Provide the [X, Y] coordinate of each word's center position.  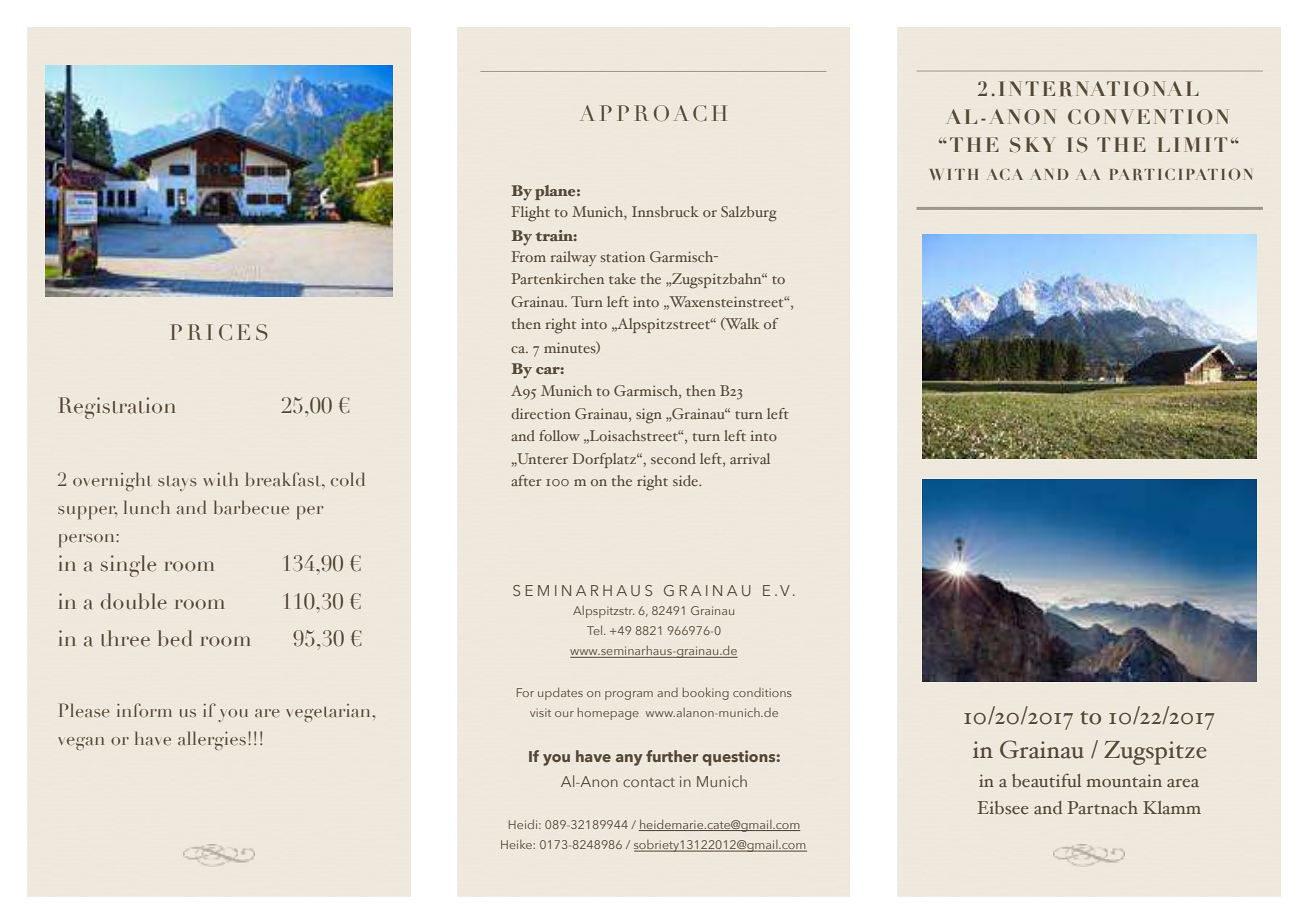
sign [649, 416]
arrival [750, 458]
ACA [1005, 174]
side [686, 480]
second [673, 458]
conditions [762, 692]
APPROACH [653, 113]
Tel [596, 630]
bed [175, 638]
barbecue [251, 507]
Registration [117, 408]
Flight [531, 214]
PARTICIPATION [1181, 174]
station [623, 257]
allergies [212, 740]
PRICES [219, 332]
